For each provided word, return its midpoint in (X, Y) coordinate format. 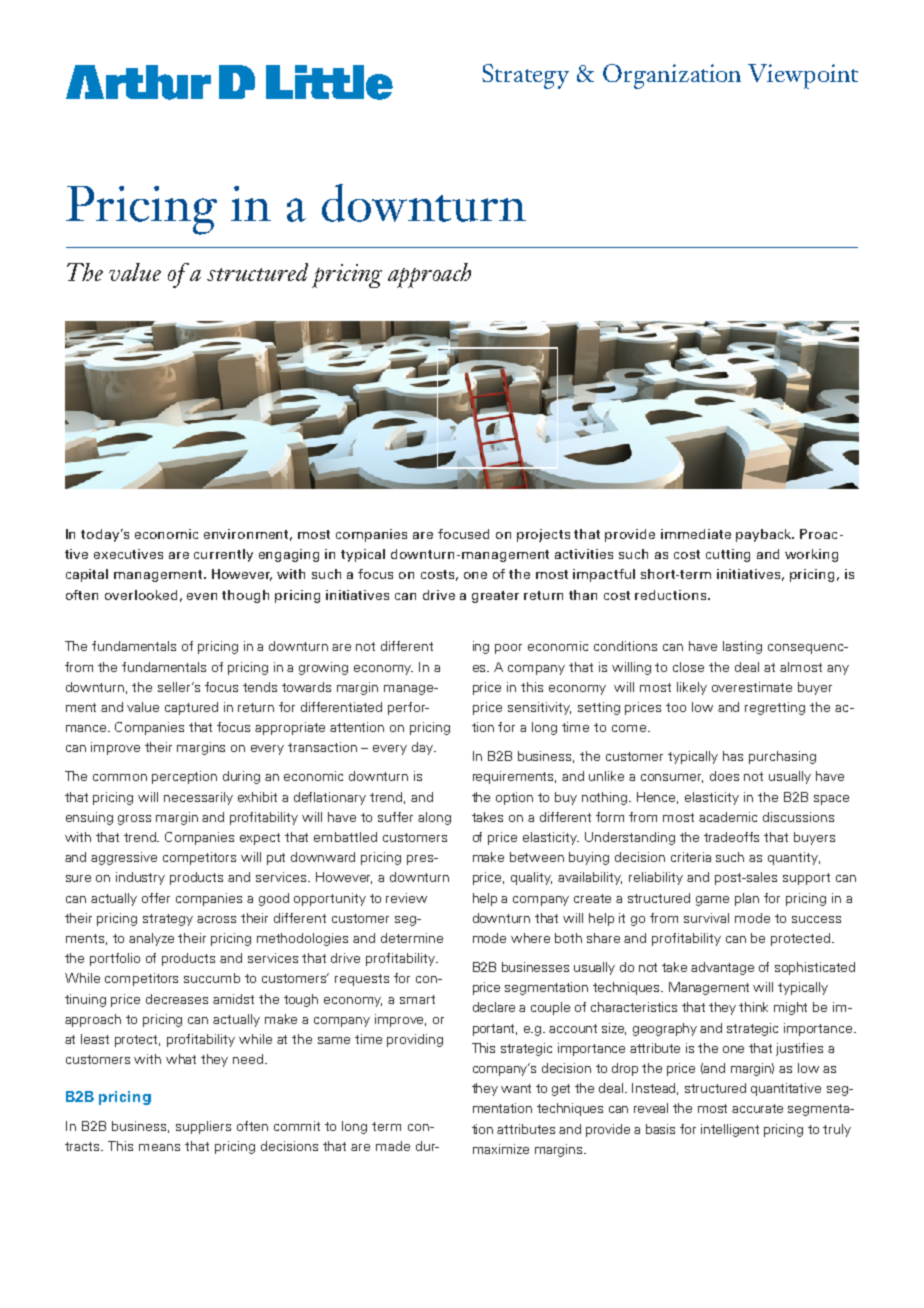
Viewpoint (803, 76)
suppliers (203, 1127)
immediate (696, 534)
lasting (742, 647)
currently (223, 555)
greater (495, 597)
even (202, 596)
